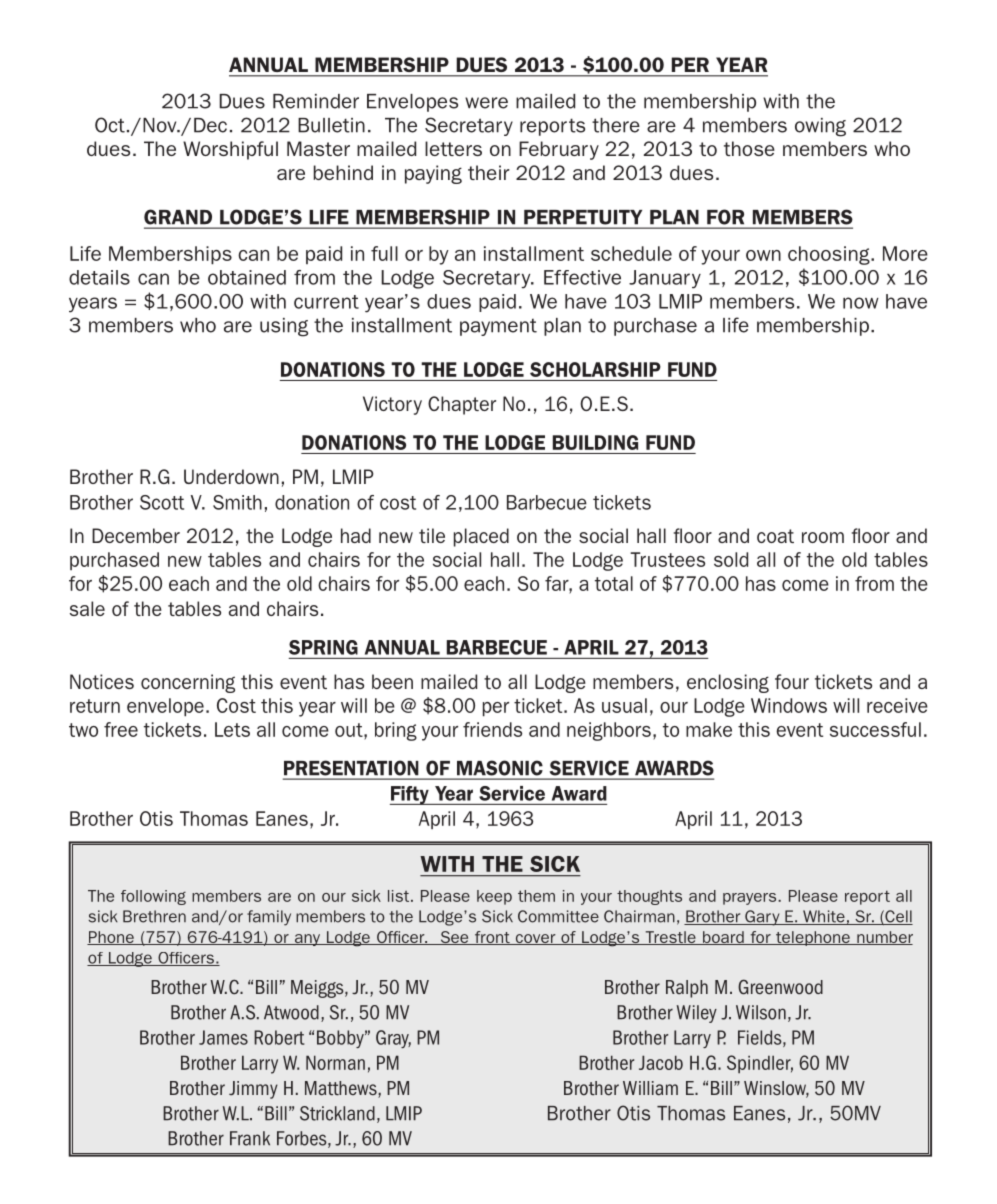 The height and width of the image is (1204, 997). Describe the element at coordinates (614, 583) in the image. I see `total` at that location.
